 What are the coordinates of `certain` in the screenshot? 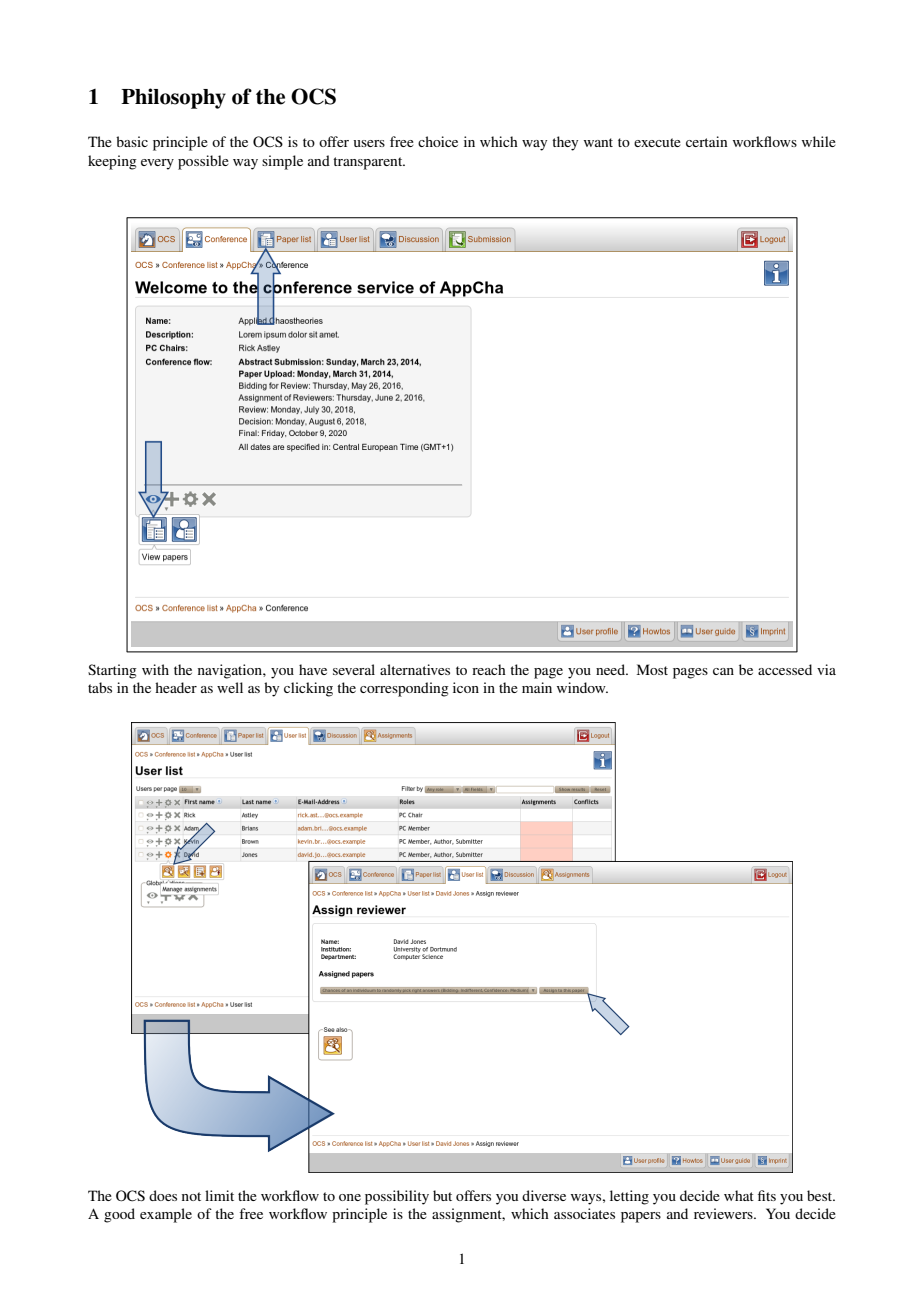 It's located at (706, 141).
